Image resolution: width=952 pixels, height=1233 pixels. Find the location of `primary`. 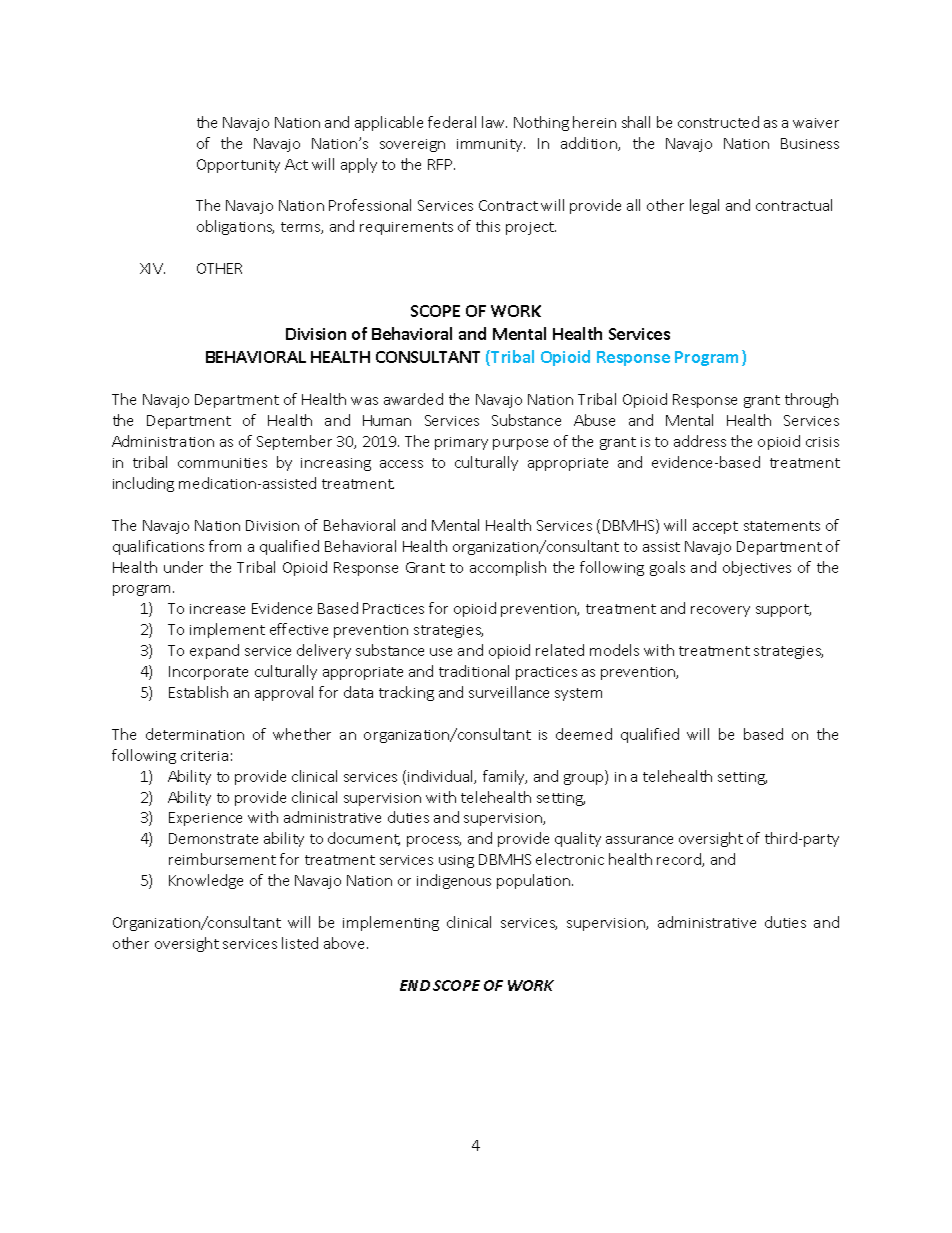

primary is located at coordinates (461, 443).
